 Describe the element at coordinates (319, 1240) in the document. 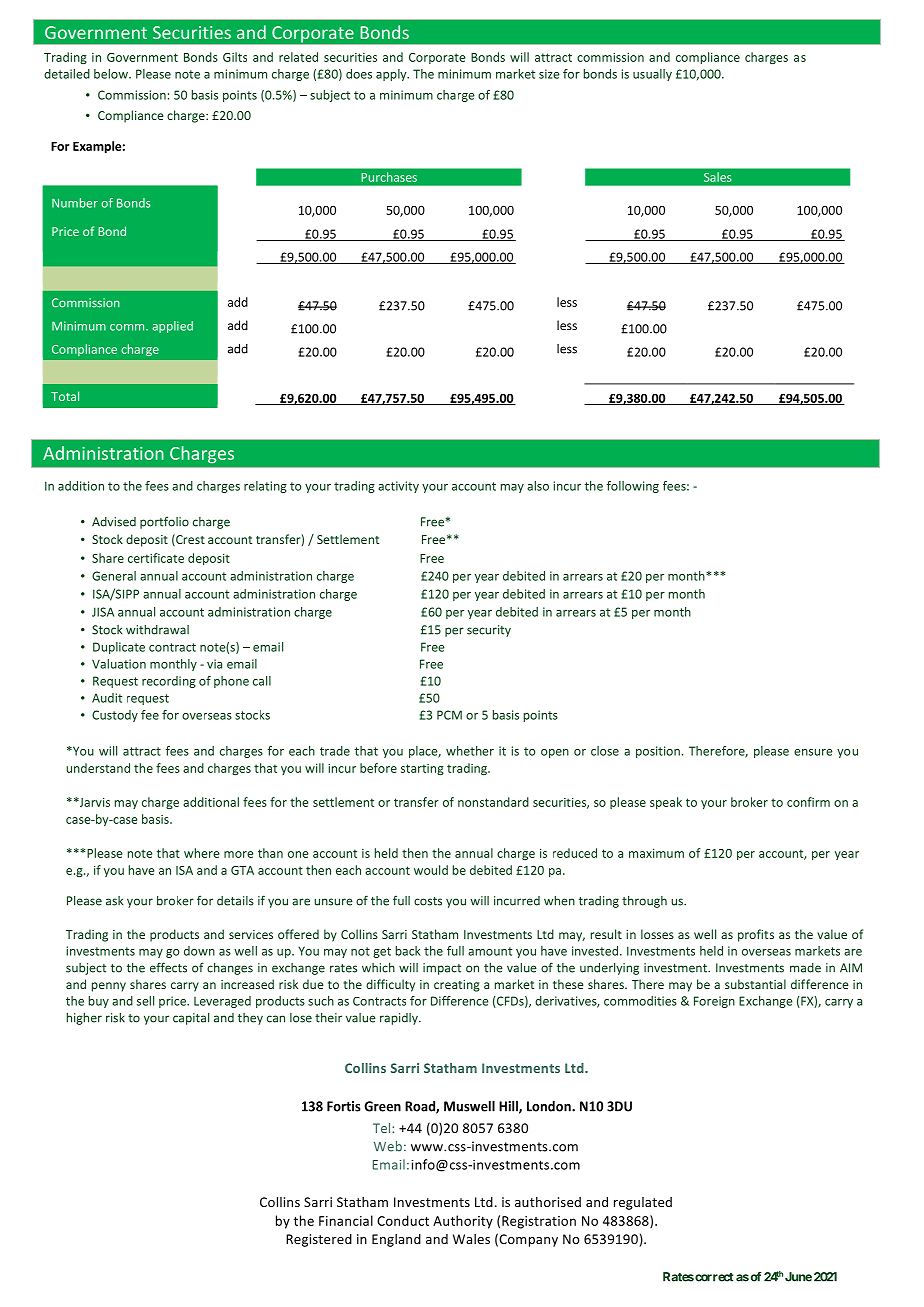

I see `Registered` at that location.
